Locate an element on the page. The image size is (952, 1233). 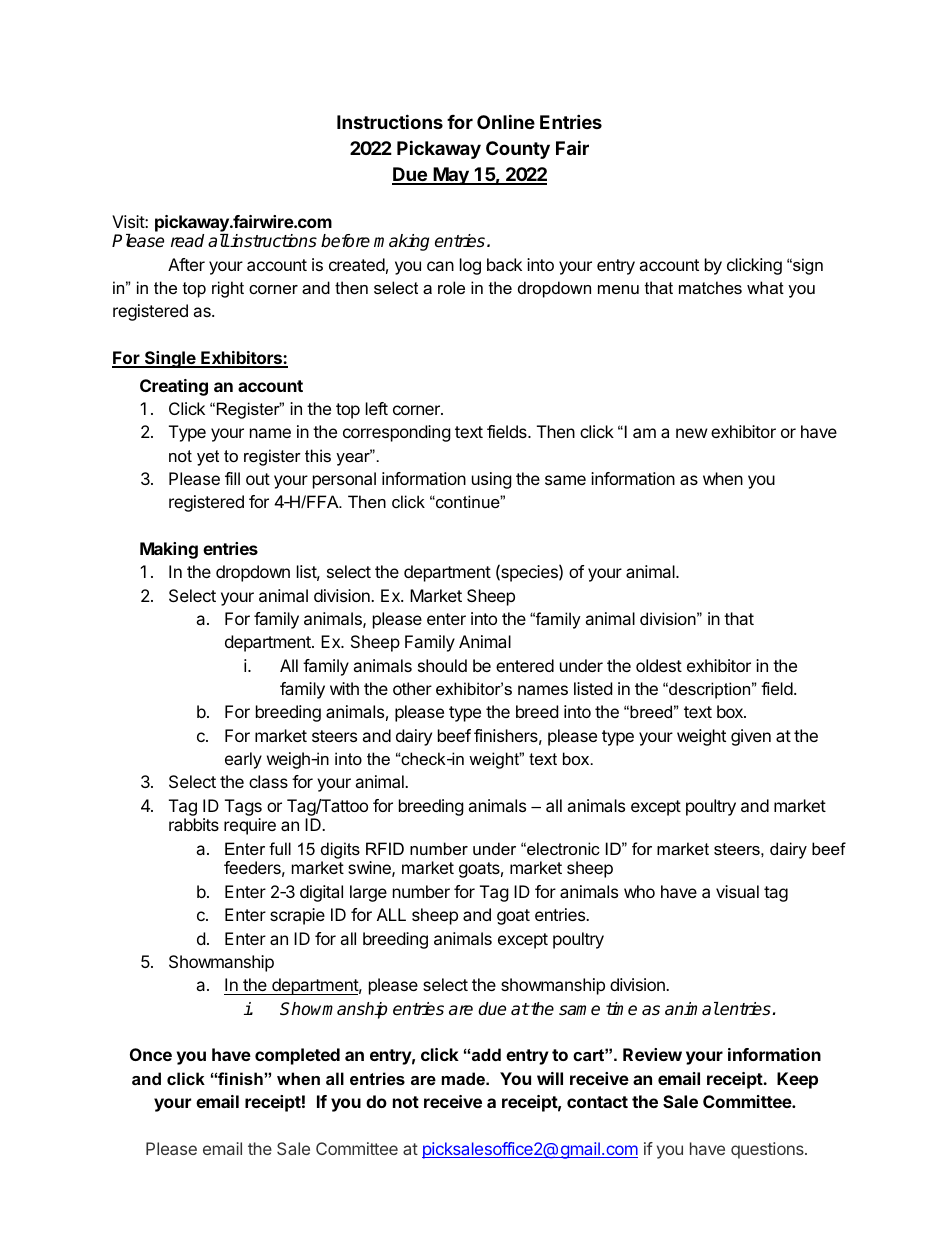
Tags is located at coordinates (243, 807).
